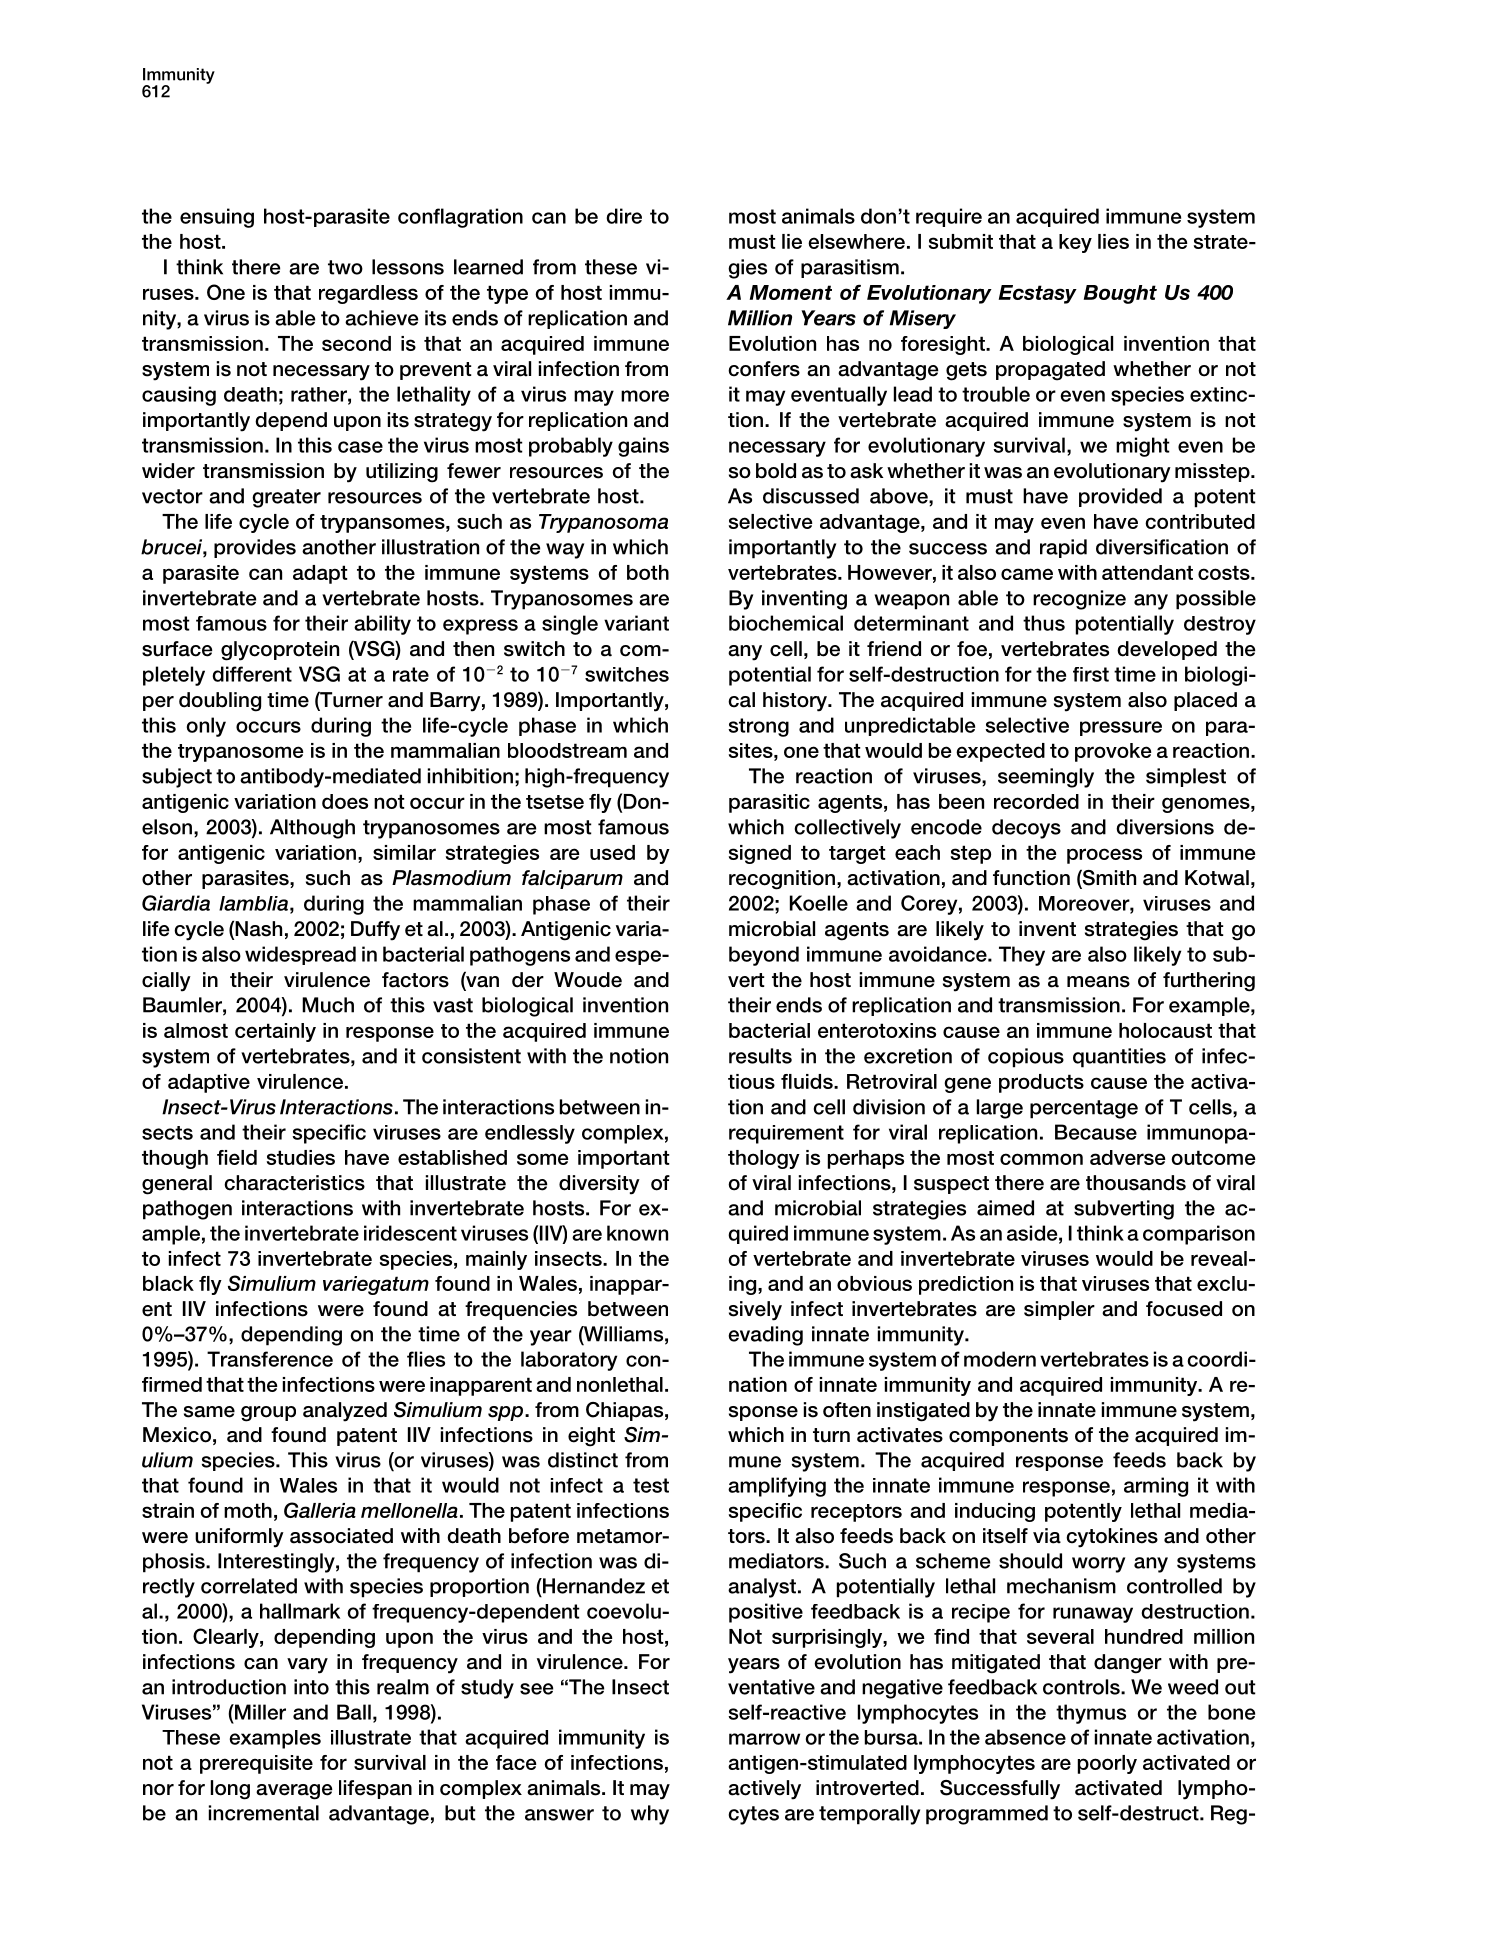  Describe the element at coordinates (1098, 982) in the screenshot. I see `means` at that location.
